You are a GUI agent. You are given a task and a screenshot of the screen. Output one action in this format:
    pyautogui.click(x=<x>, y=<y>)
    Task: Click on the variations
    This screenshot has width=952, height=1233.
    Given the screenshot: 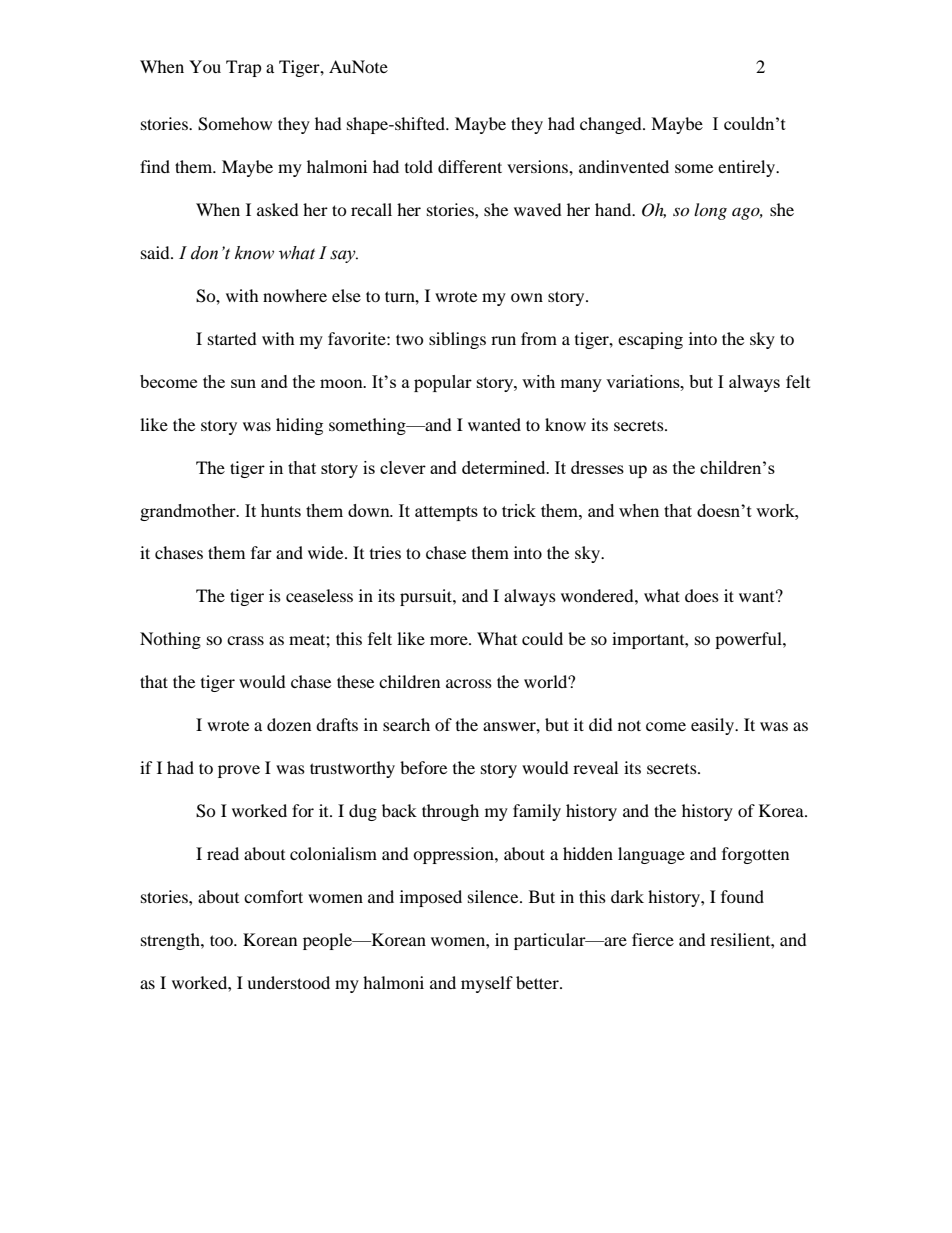 What is the action you would take?
    pyautogui.click(x=644, y=381)
